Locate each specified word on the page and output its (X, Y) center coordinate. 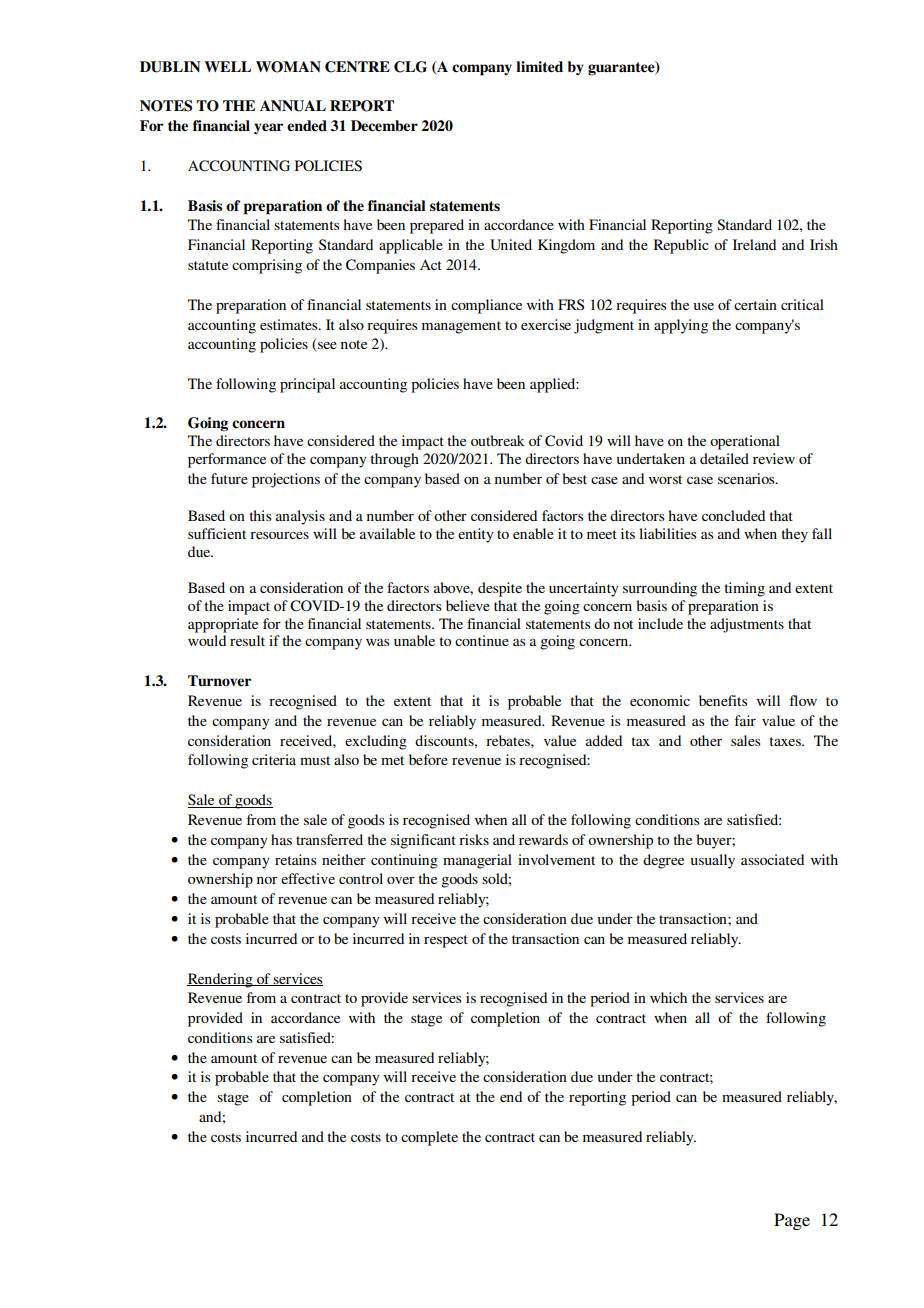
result (247, 640)
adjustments (747, 625)
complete (429, 1138)
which (668, 997)
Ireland (754, 244)
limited (539, 67)
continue (482, 640)
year (268, 128)
